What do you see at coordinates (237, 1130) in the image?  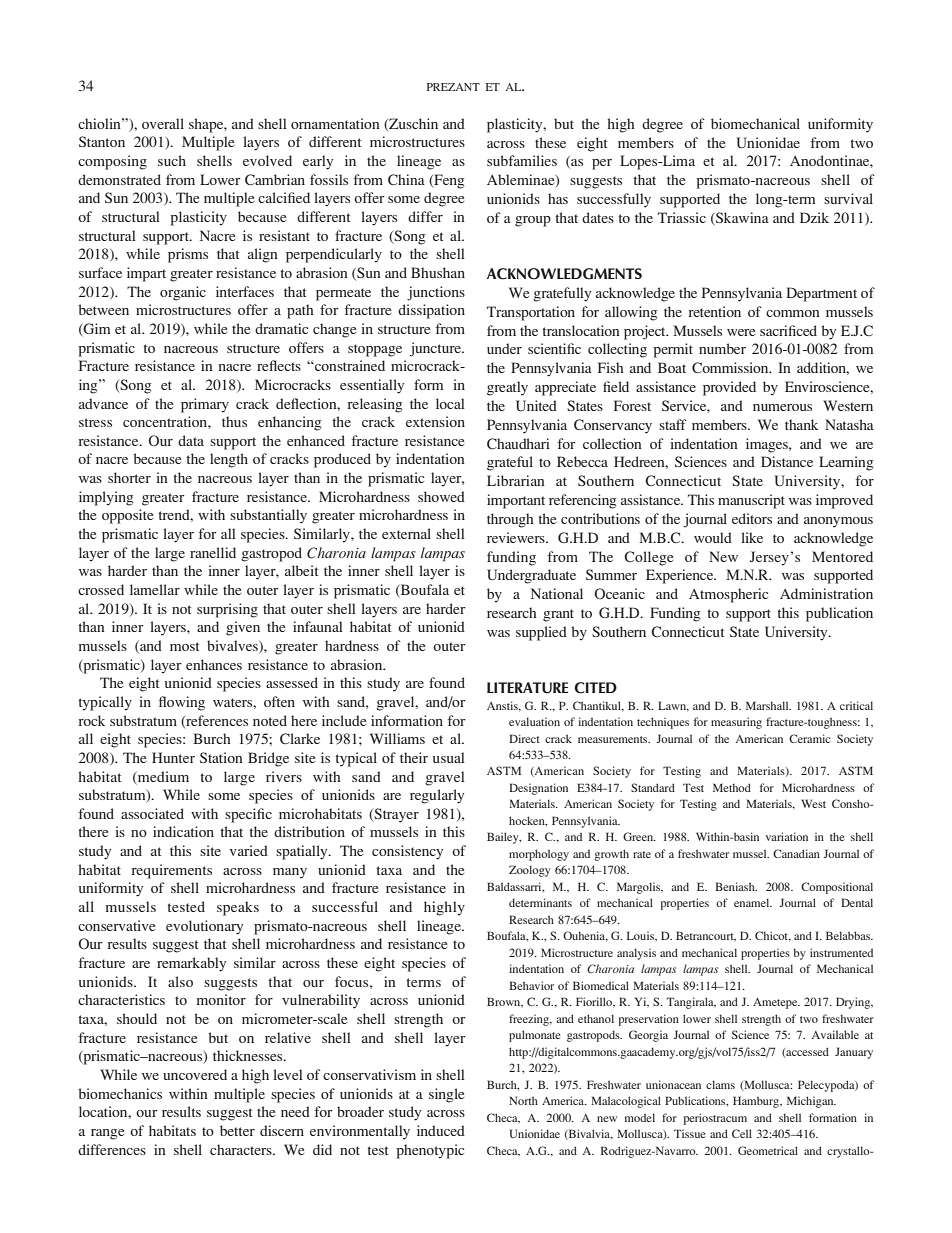 I see `better` at bounding box center [237, 1130].
